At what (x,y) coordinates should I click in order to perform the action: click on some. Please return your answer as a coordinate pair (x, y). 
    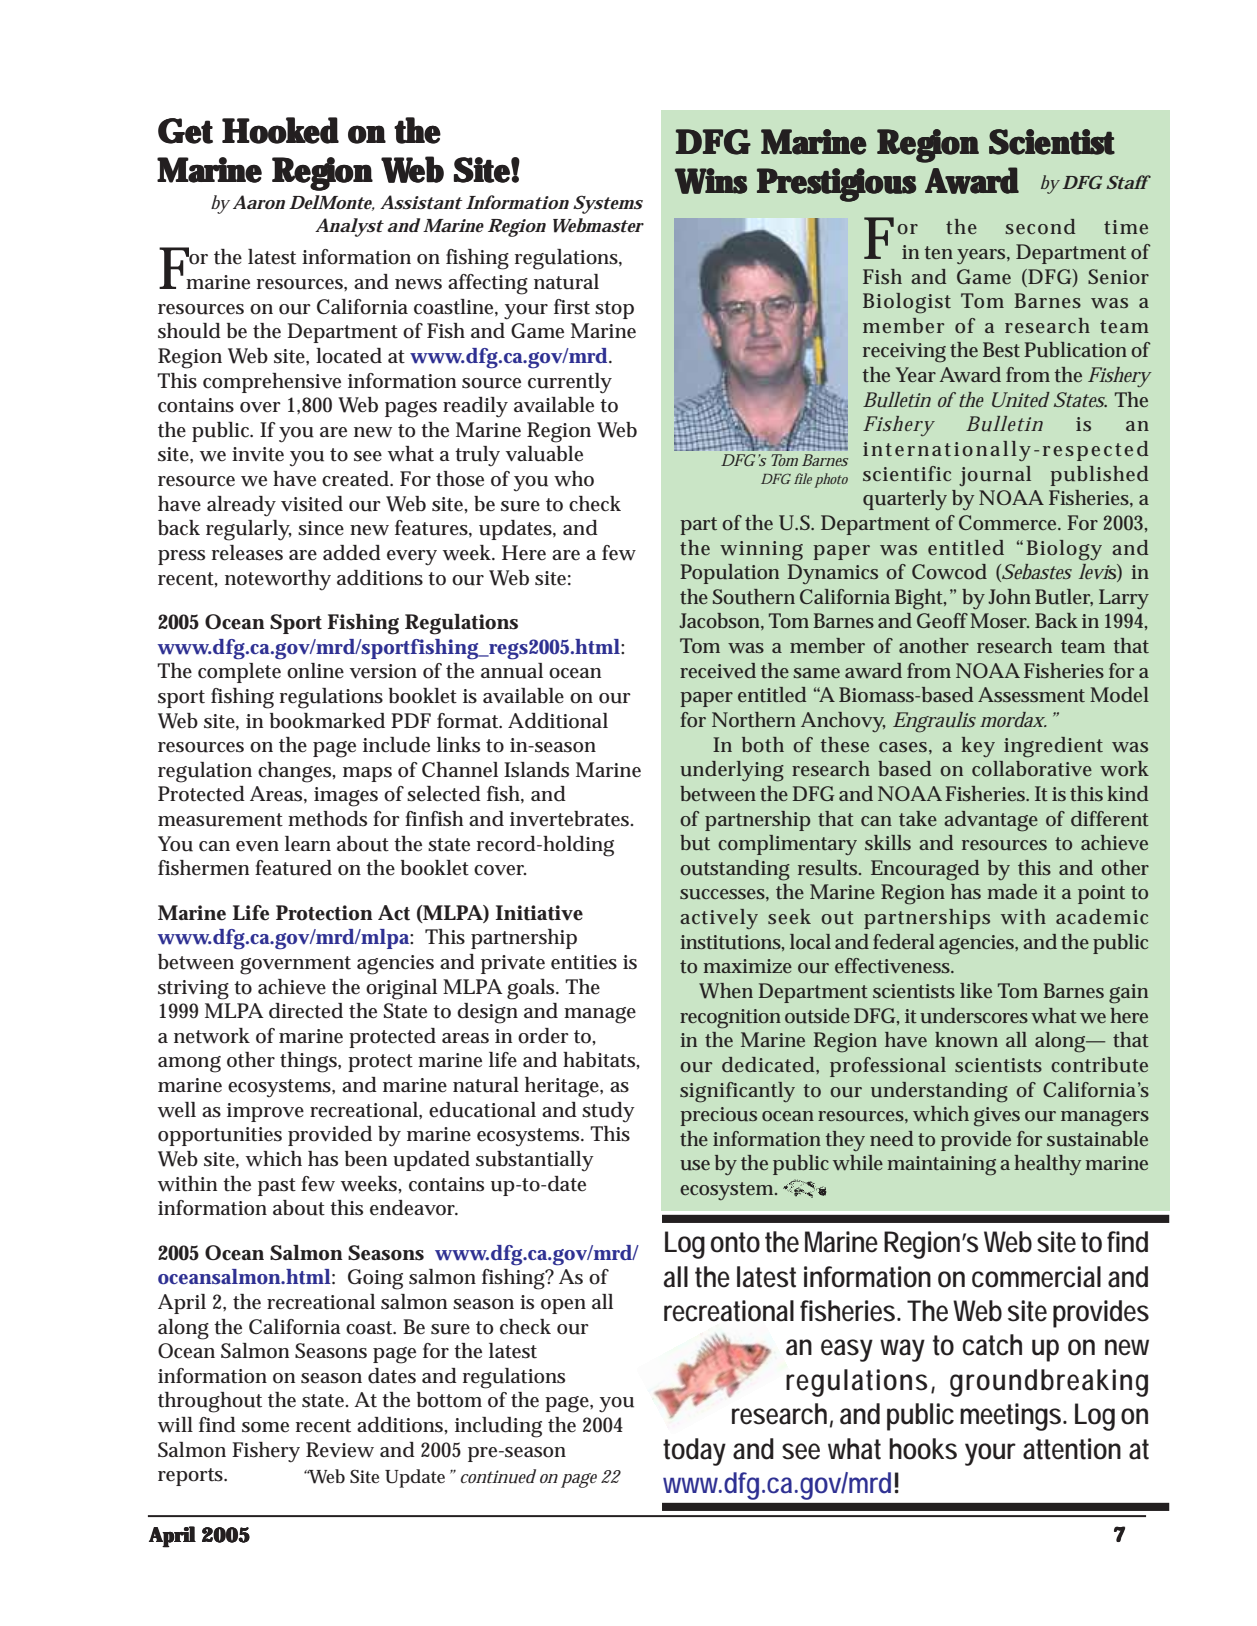
    Looking at the image, I should click on (265, 1427).
